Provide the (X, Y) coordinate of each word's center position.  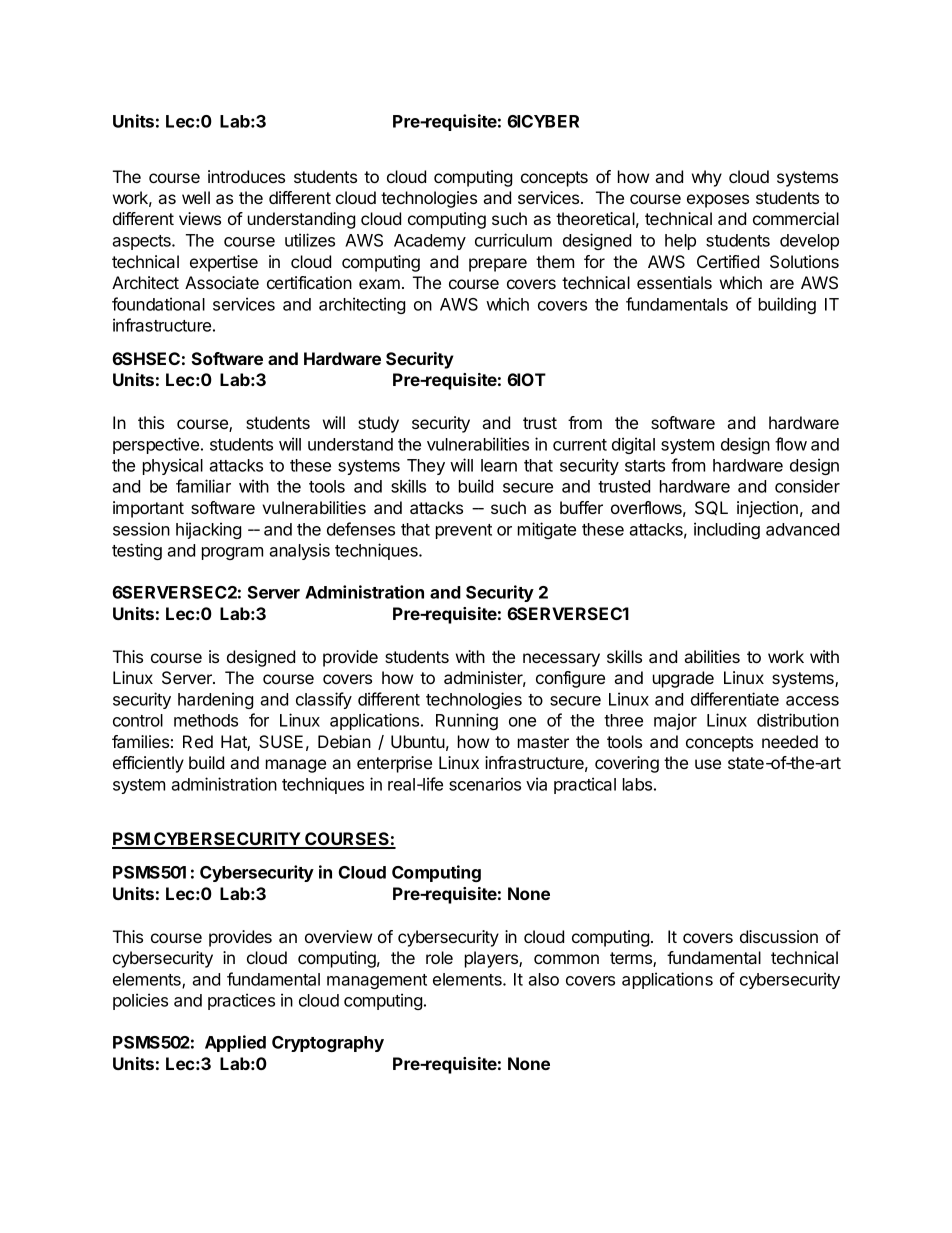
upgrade (683, 679)
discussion (779, 936)
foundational (158, 304)
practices (241, 1001)
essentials (674, 282)
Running (467, 721)
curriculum (513, 240)
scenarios (485, 784)
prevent (464, 531)
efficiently (148, 764)
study (378, 424)
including (727, 530)
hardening (215, 700)
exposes (718, 201)
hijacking (208, 530)
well (196, 197)
